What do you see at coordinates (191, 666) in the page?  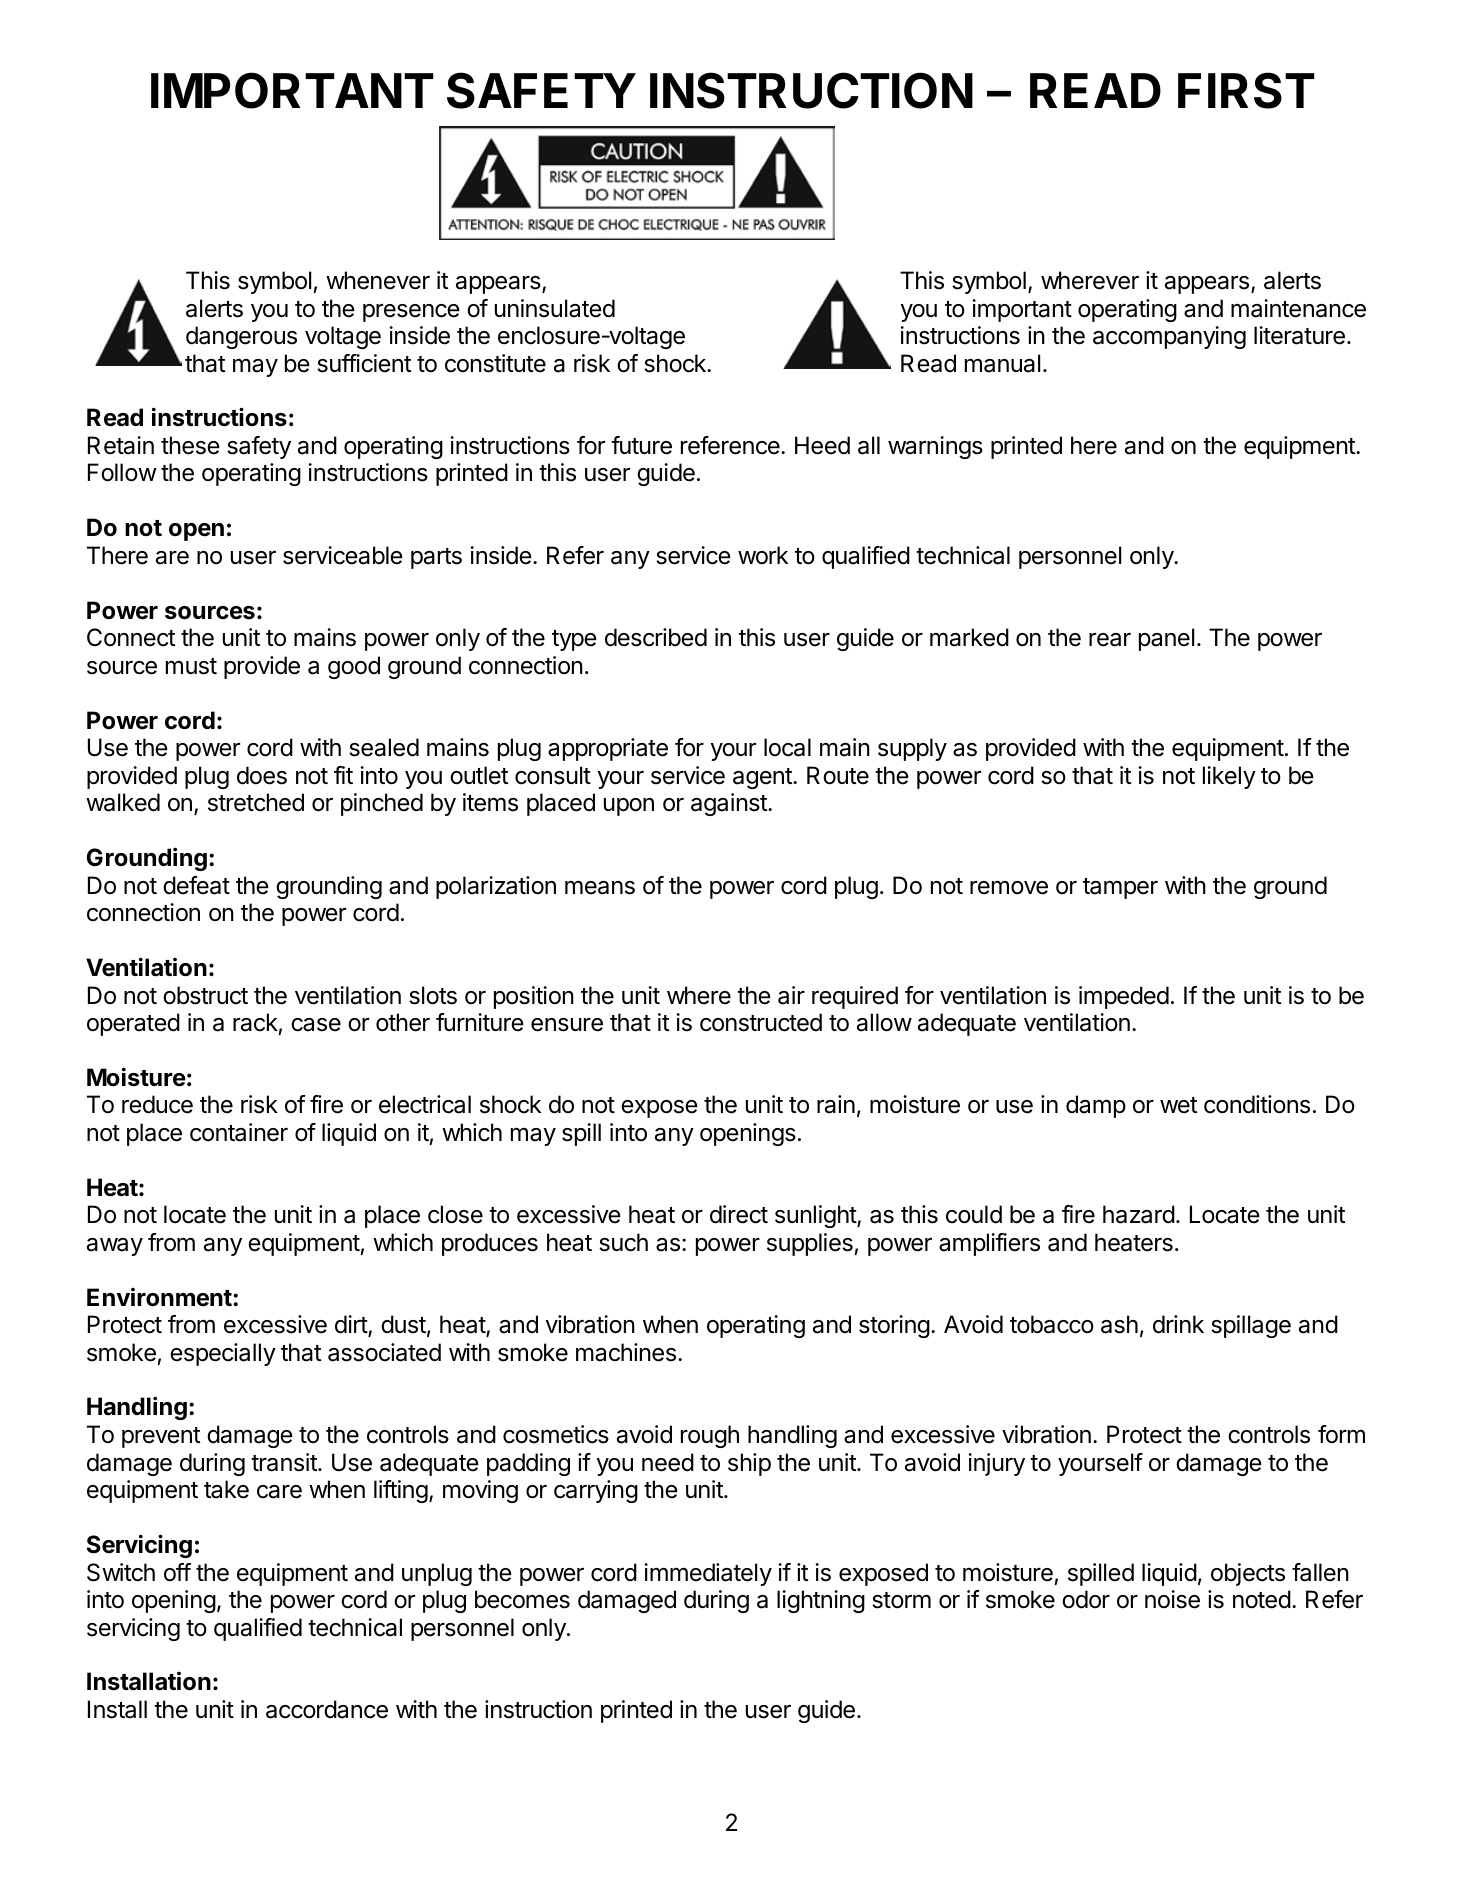 I see `must` at bounding box center [191, 666].
